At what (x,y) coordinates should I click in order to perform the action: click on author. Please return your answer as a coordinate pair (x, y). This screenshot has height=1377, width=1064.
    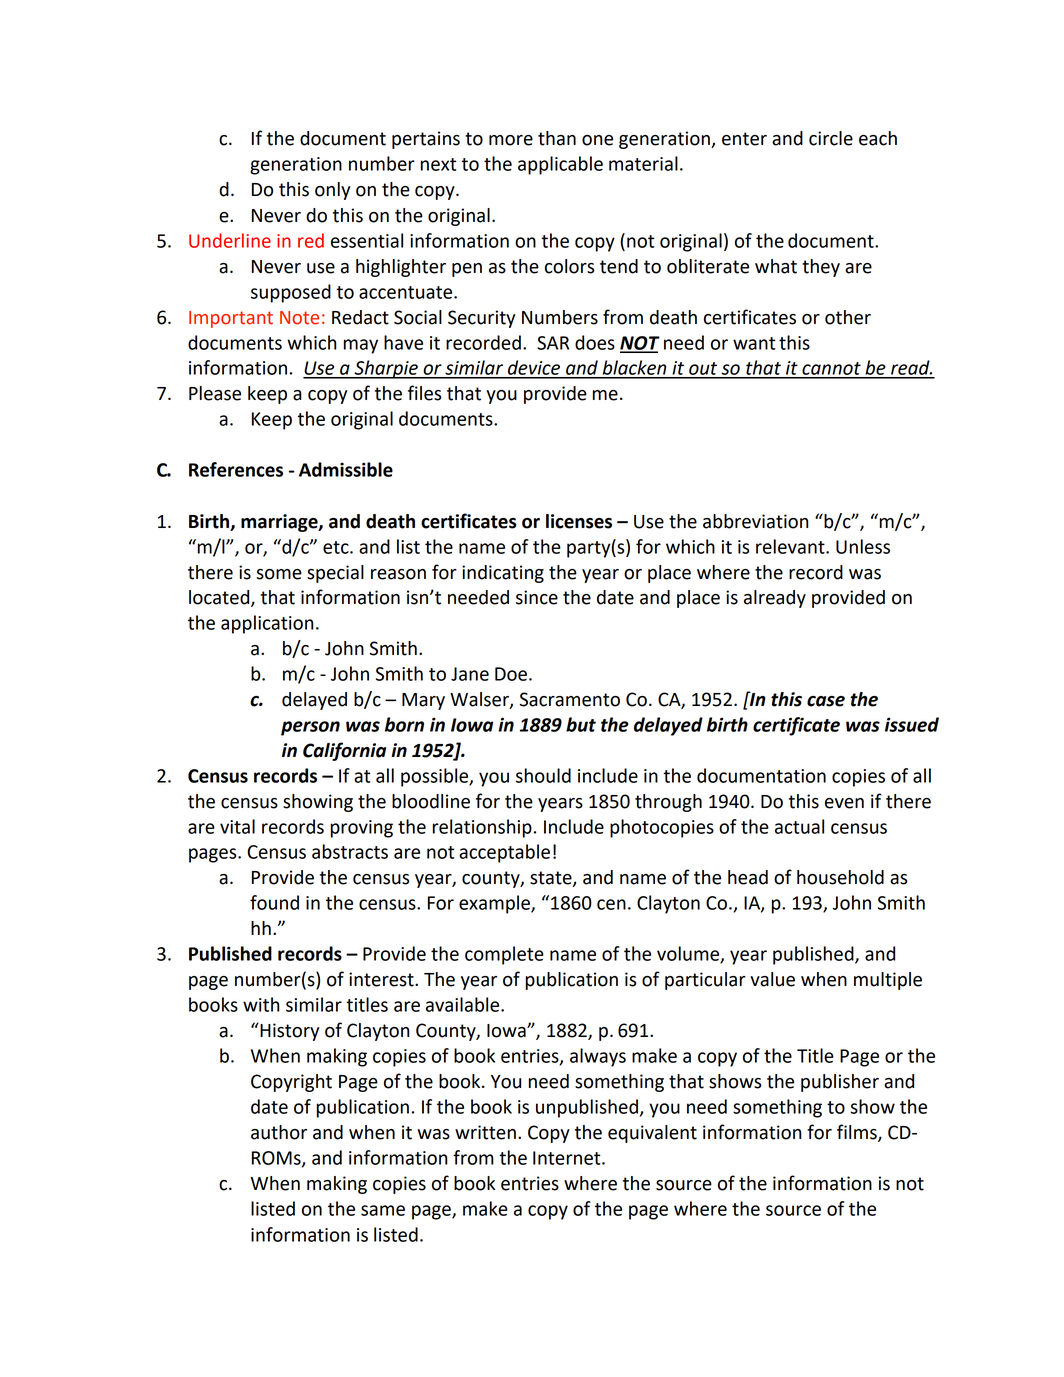
    Looking at the image, I should click on (279, 1132).
